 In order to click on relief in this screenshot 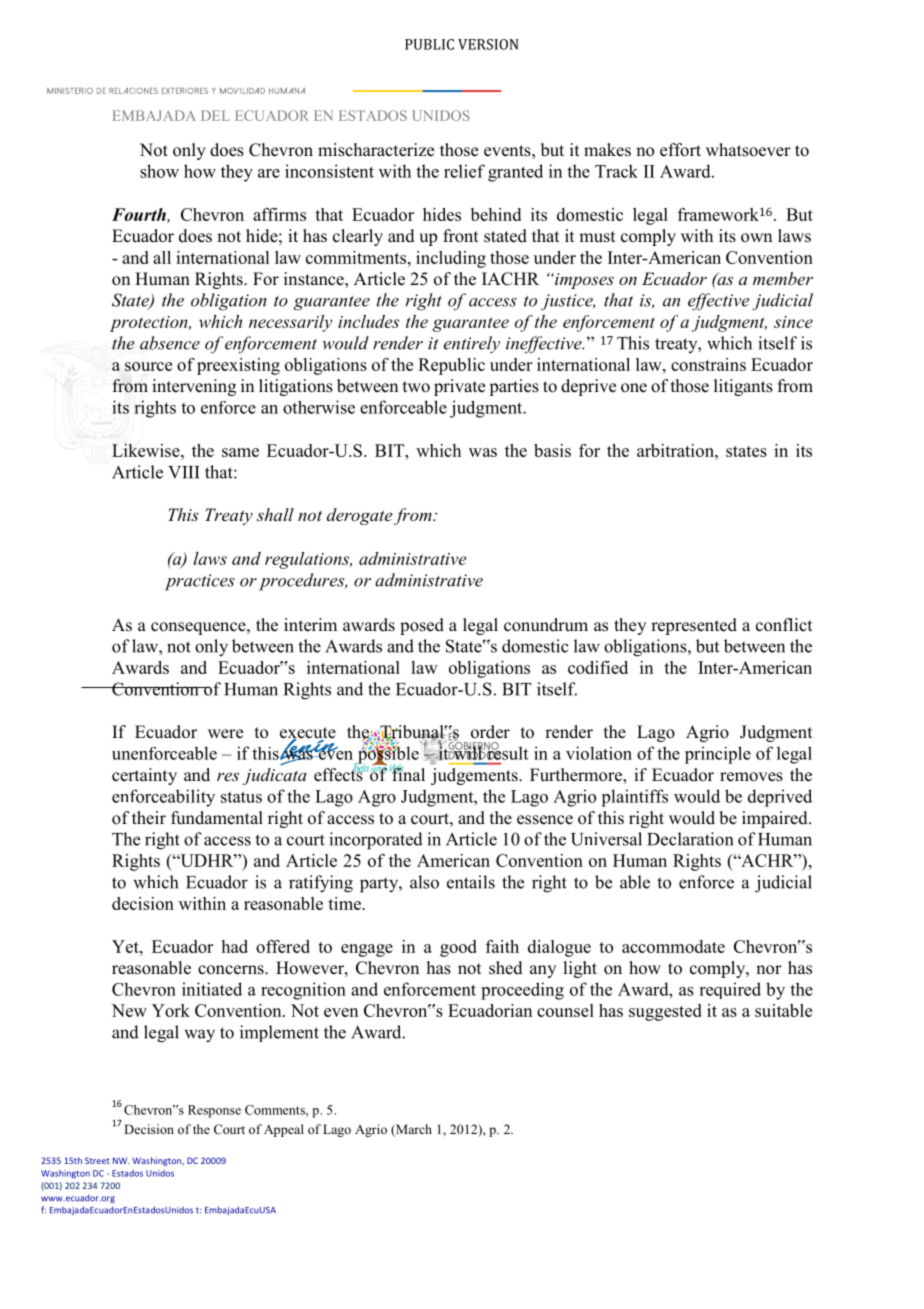, I will do `click(464, 171)`.
